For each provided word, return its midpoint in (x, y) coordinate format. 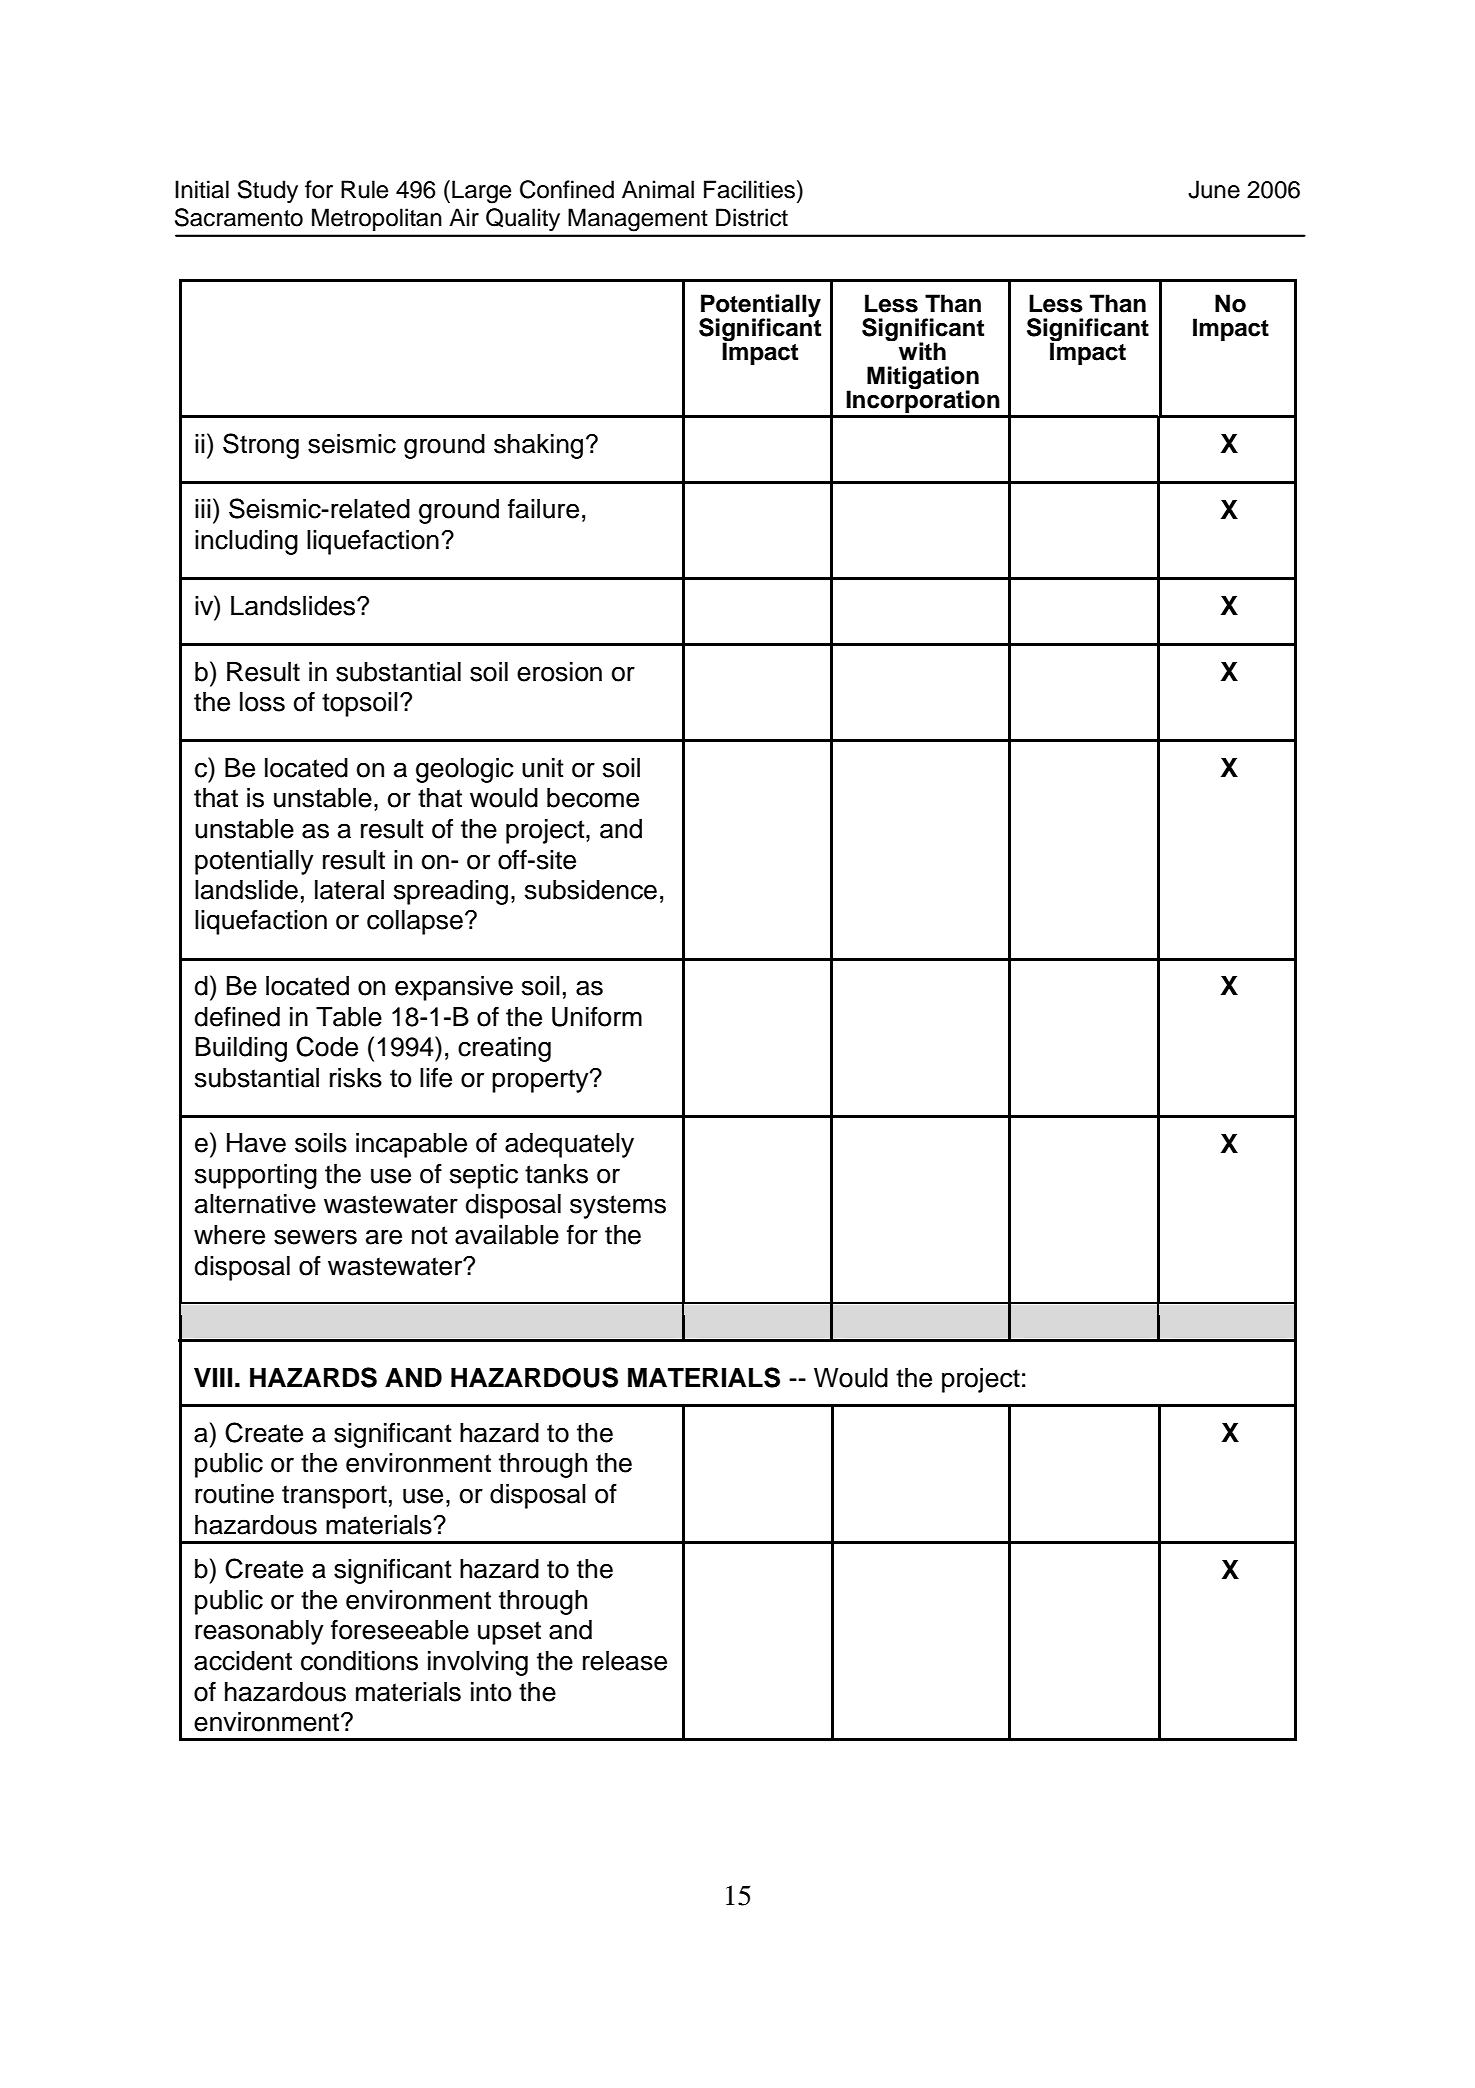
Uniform (597, 1016)
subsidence (591, 890)
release (625, 1661)
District (752, 217)
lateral (349, 890)
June (1214, 189)
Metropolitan (377, 219)
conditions (359, 1661)
